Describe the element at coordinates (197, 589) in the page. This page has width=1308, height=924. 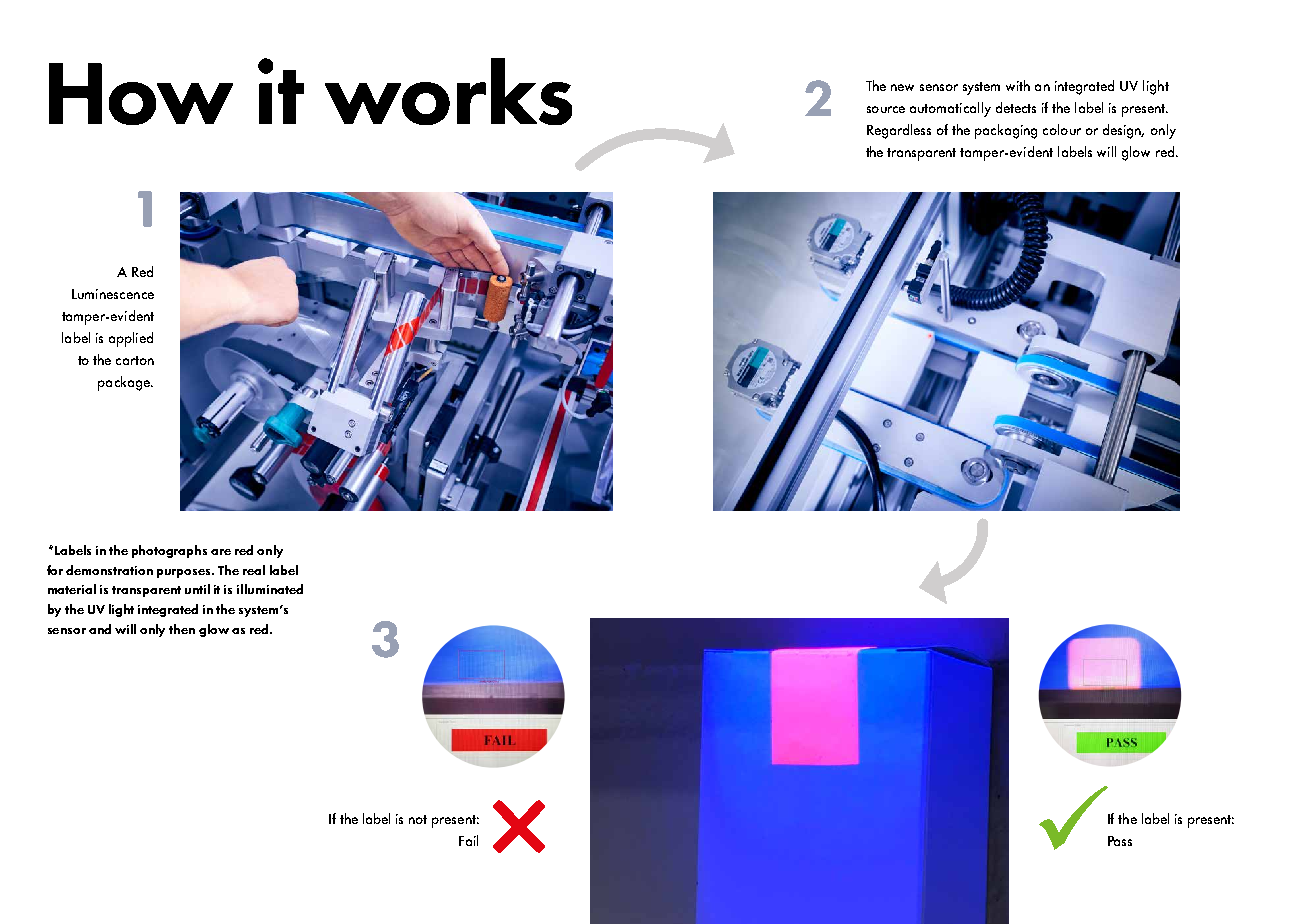
I see `until` at that location.
